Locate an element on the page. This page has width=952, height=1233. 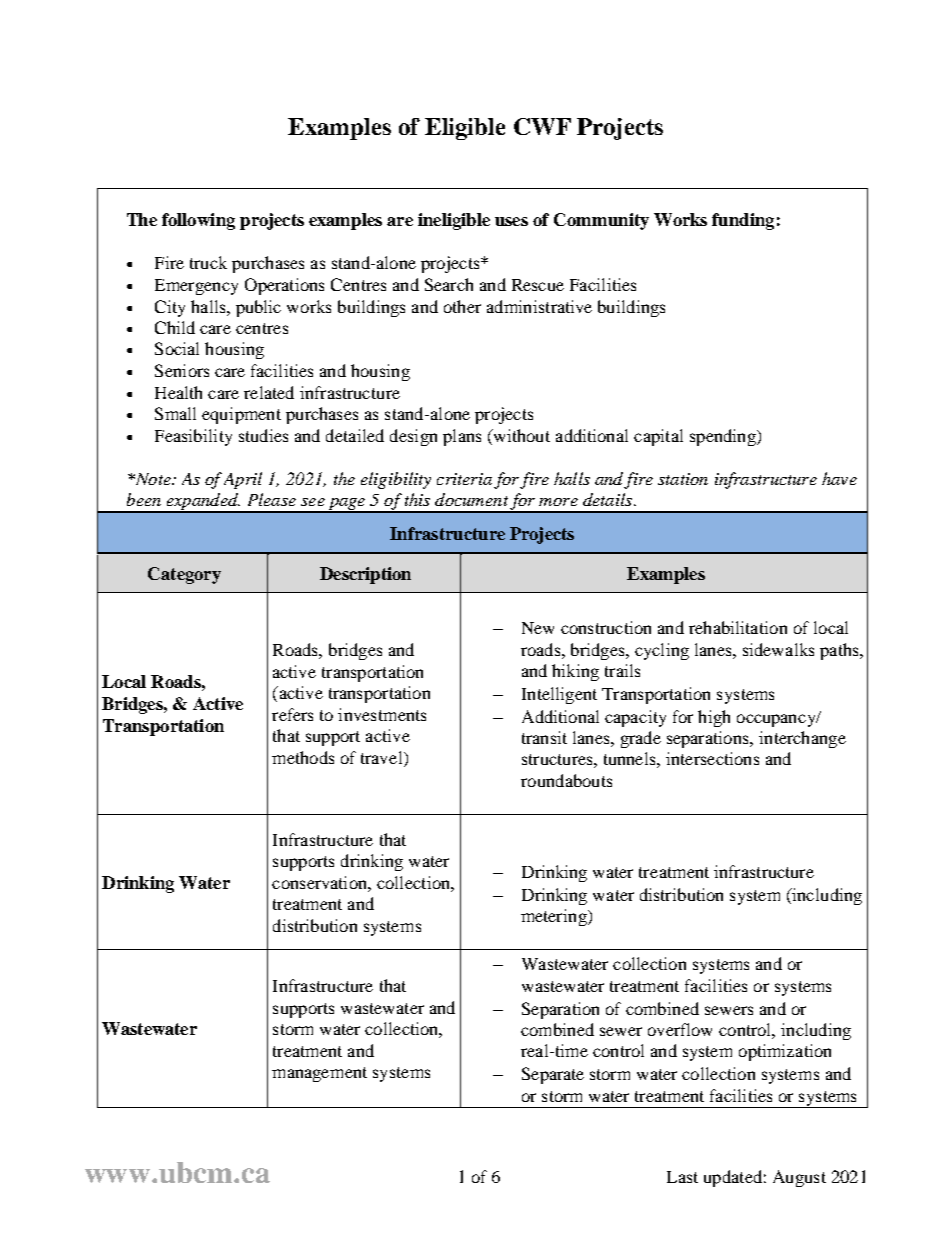
funding is located at coordinates (743, 221).
